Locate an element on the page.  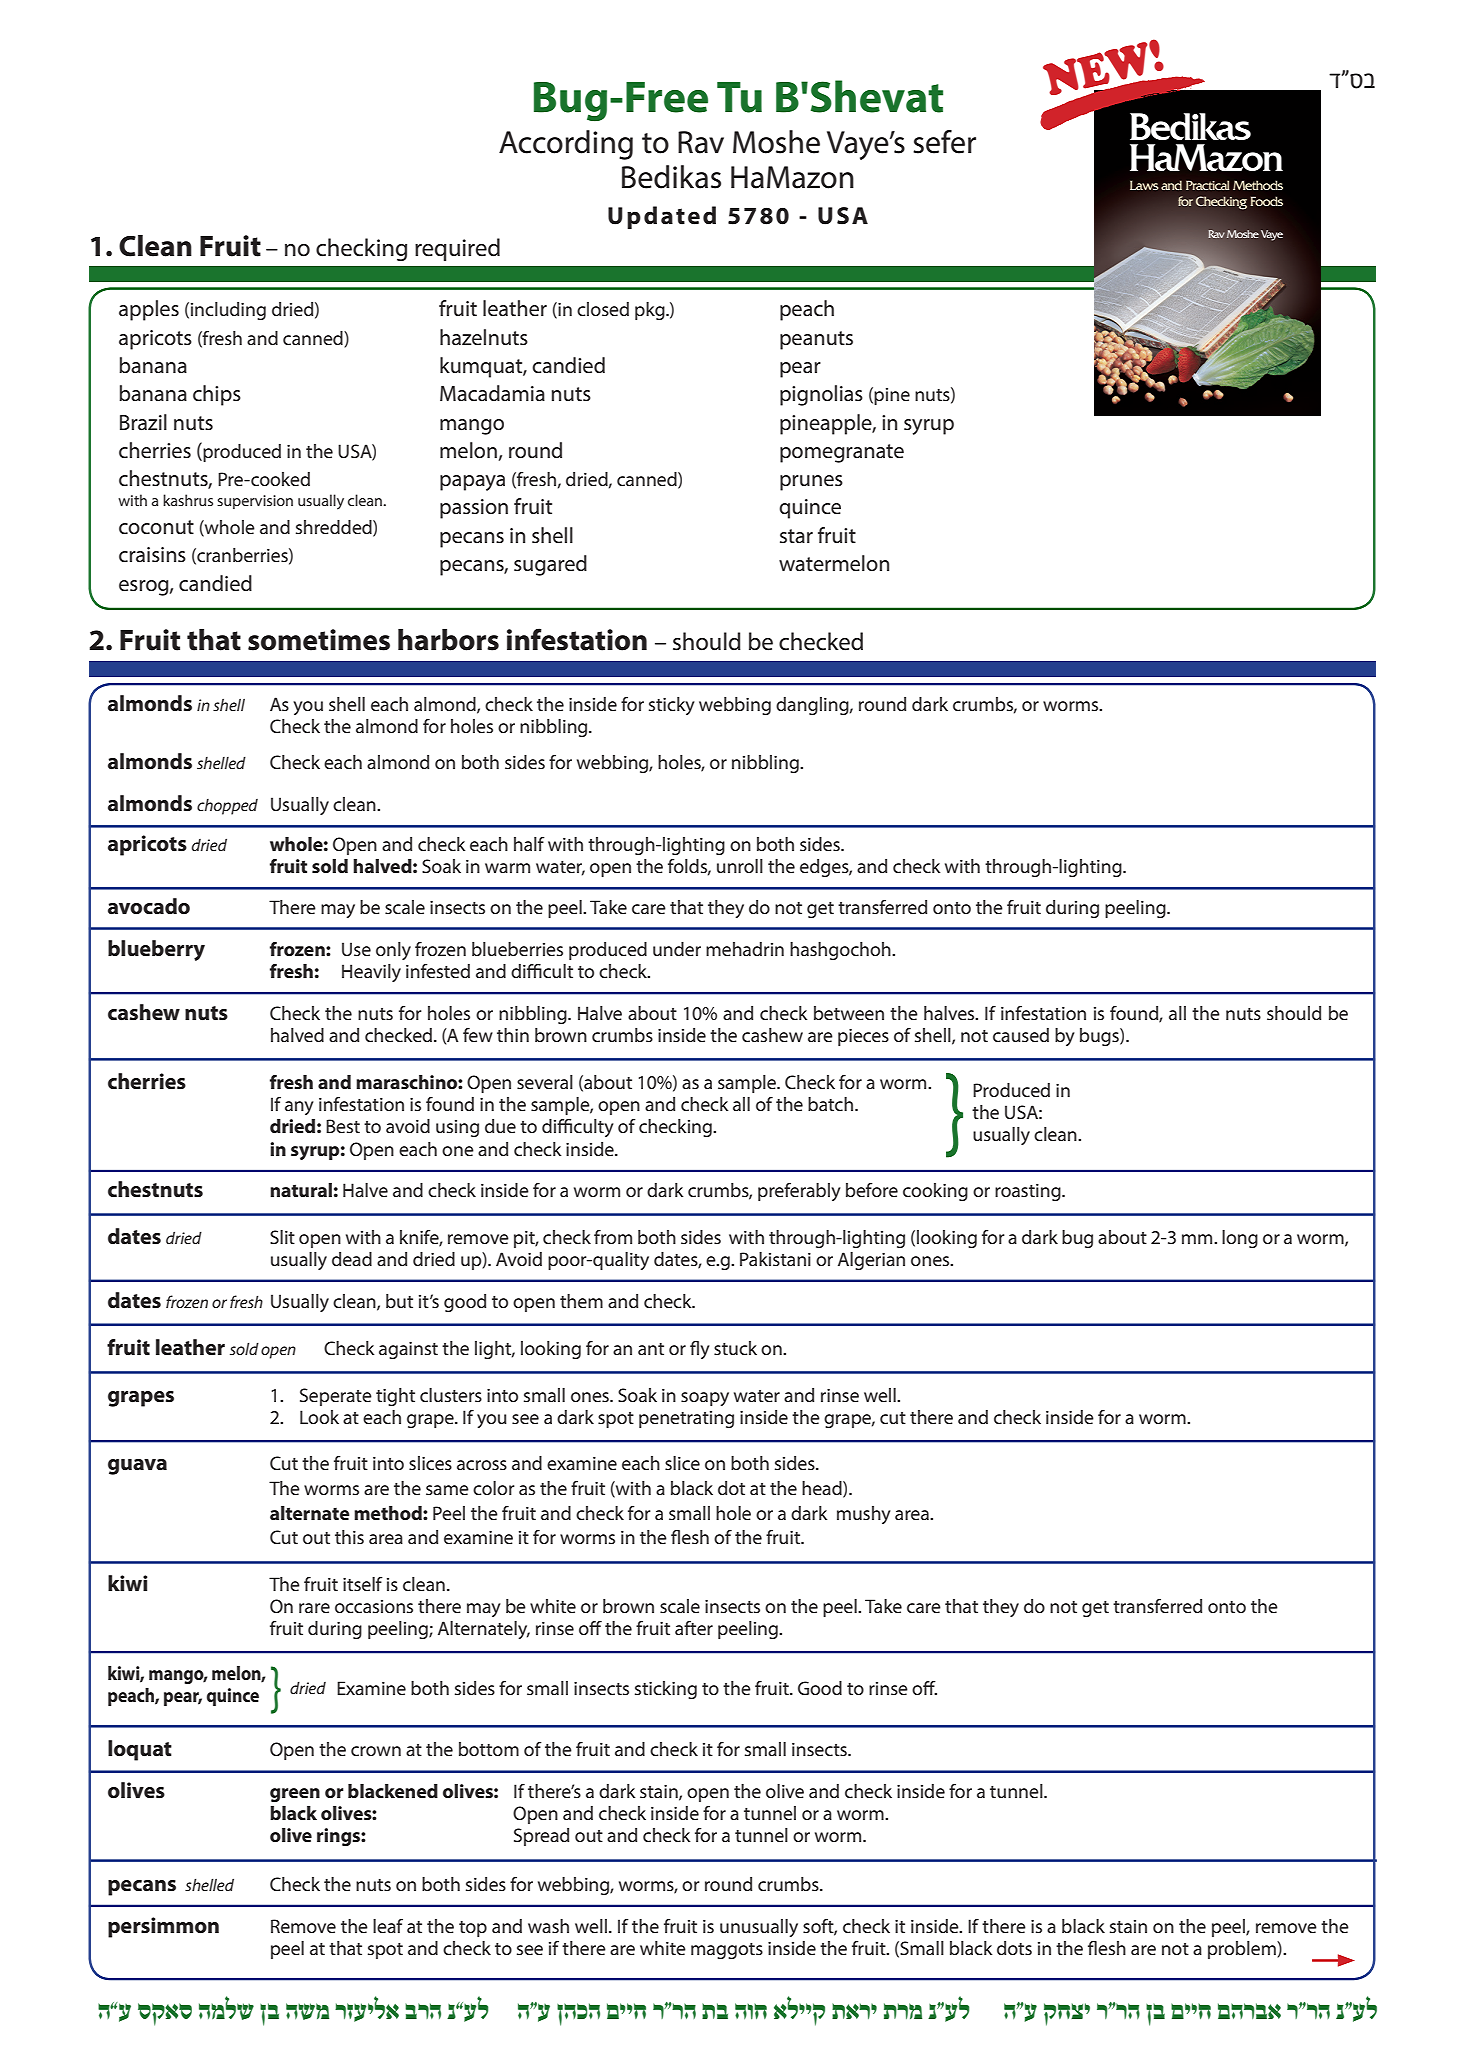
Heavily is located at coordinates (371, 973).
